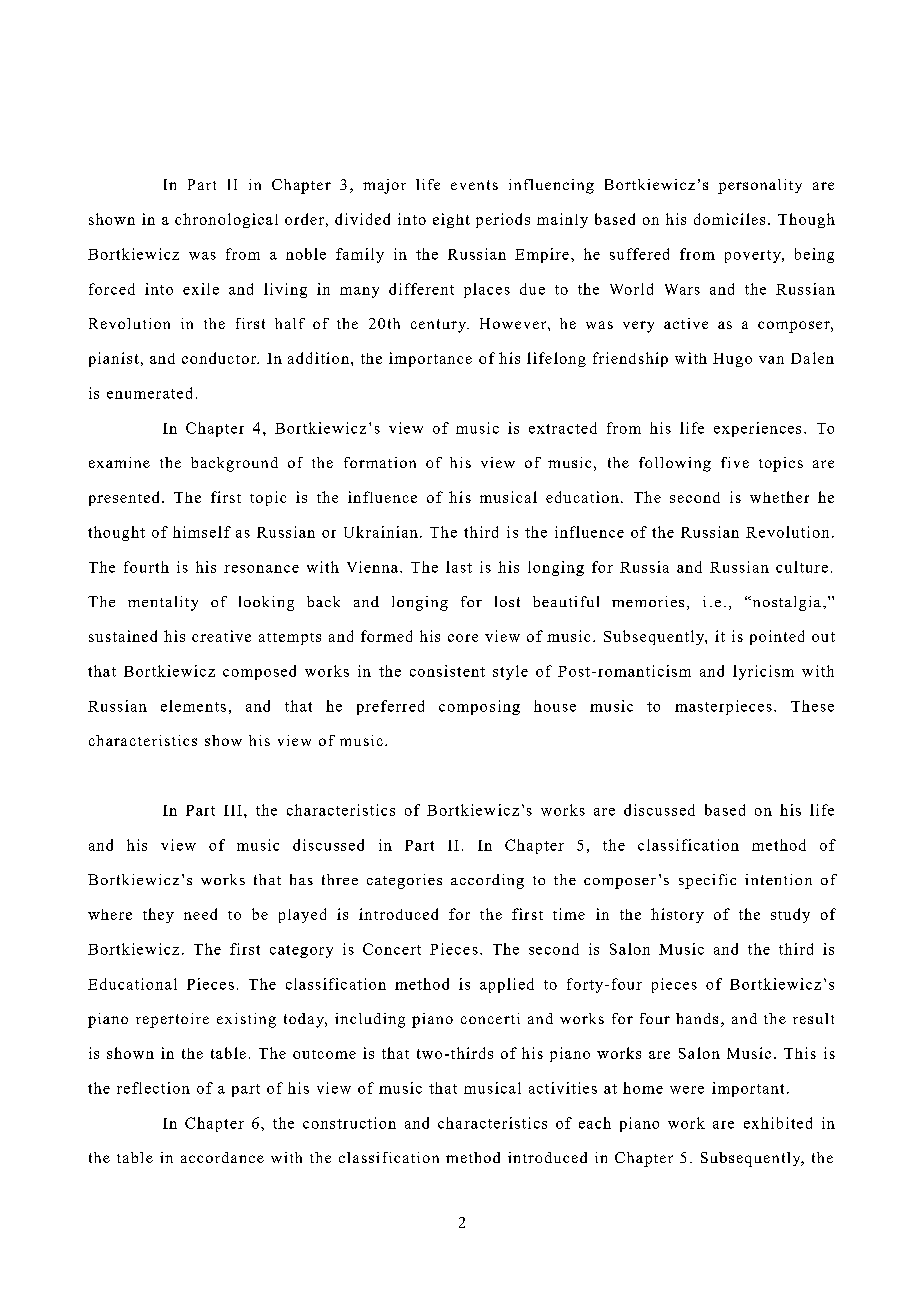  Describe the element at coordinates (729, 219) in the document. I see `domiciles` at that location.
